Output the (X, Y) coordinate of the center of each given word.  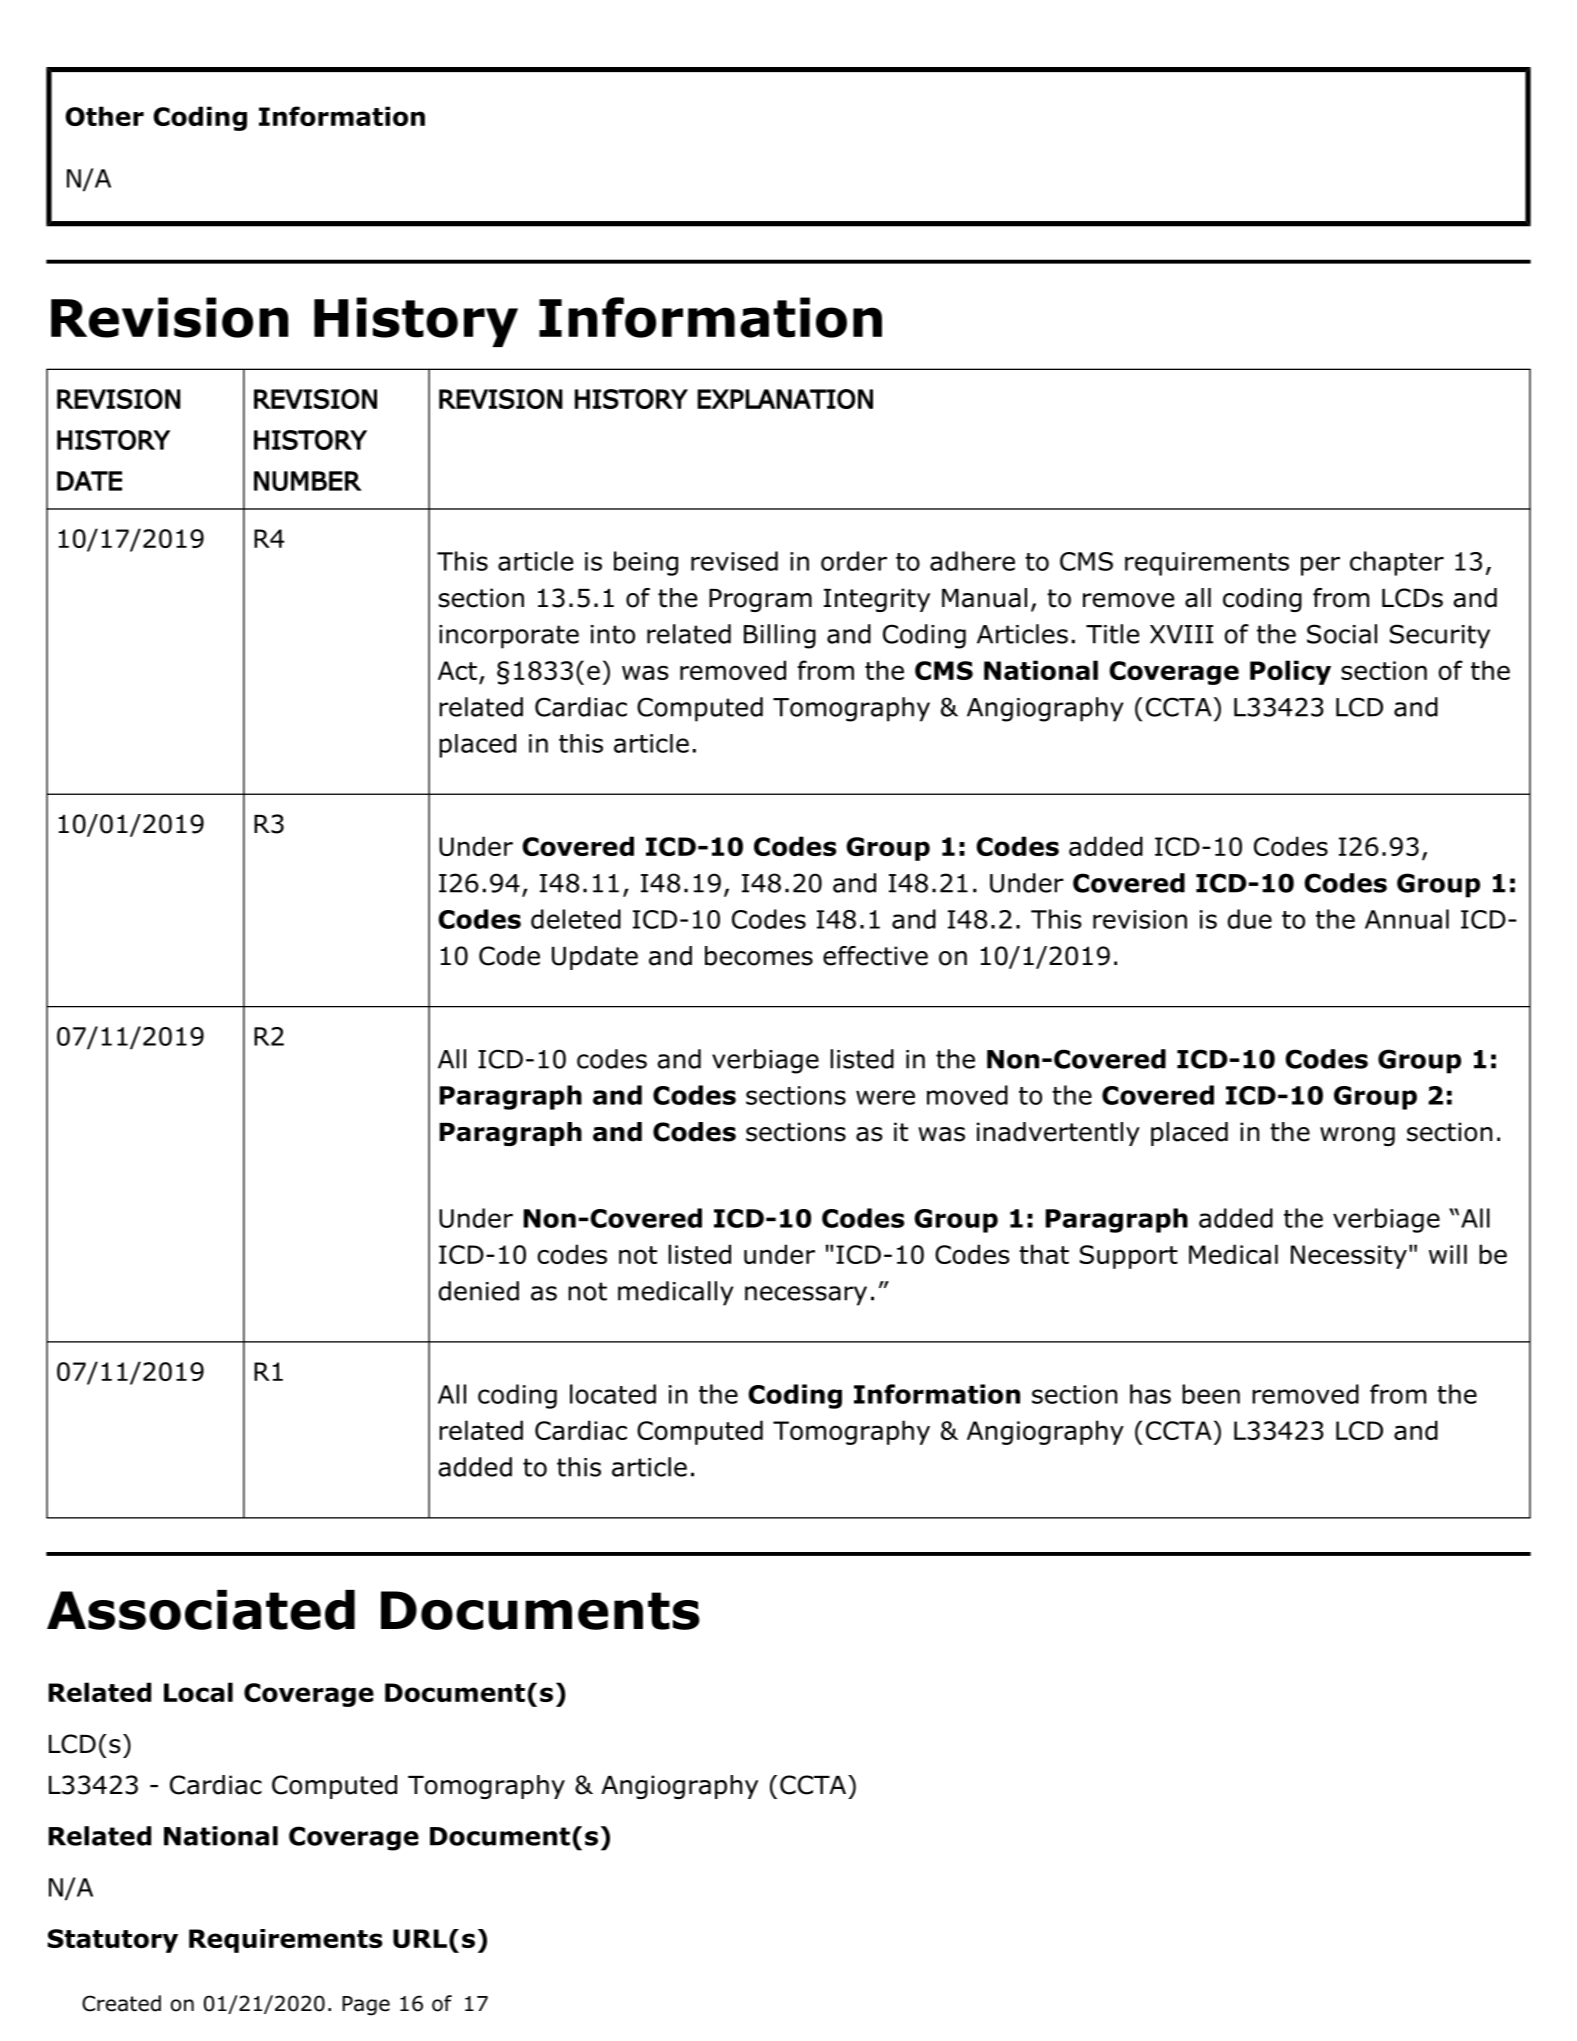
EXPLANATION (785, 399)
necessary (806, 1296)
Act (457, 670)
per (1320, 566)
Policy (1290, 672)
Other (104, 116)
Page (366, 2006)
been (1211, 1394)
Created (121, 2003)
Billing (780, 636)
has (1150, 1394)
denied (479, 1291)
